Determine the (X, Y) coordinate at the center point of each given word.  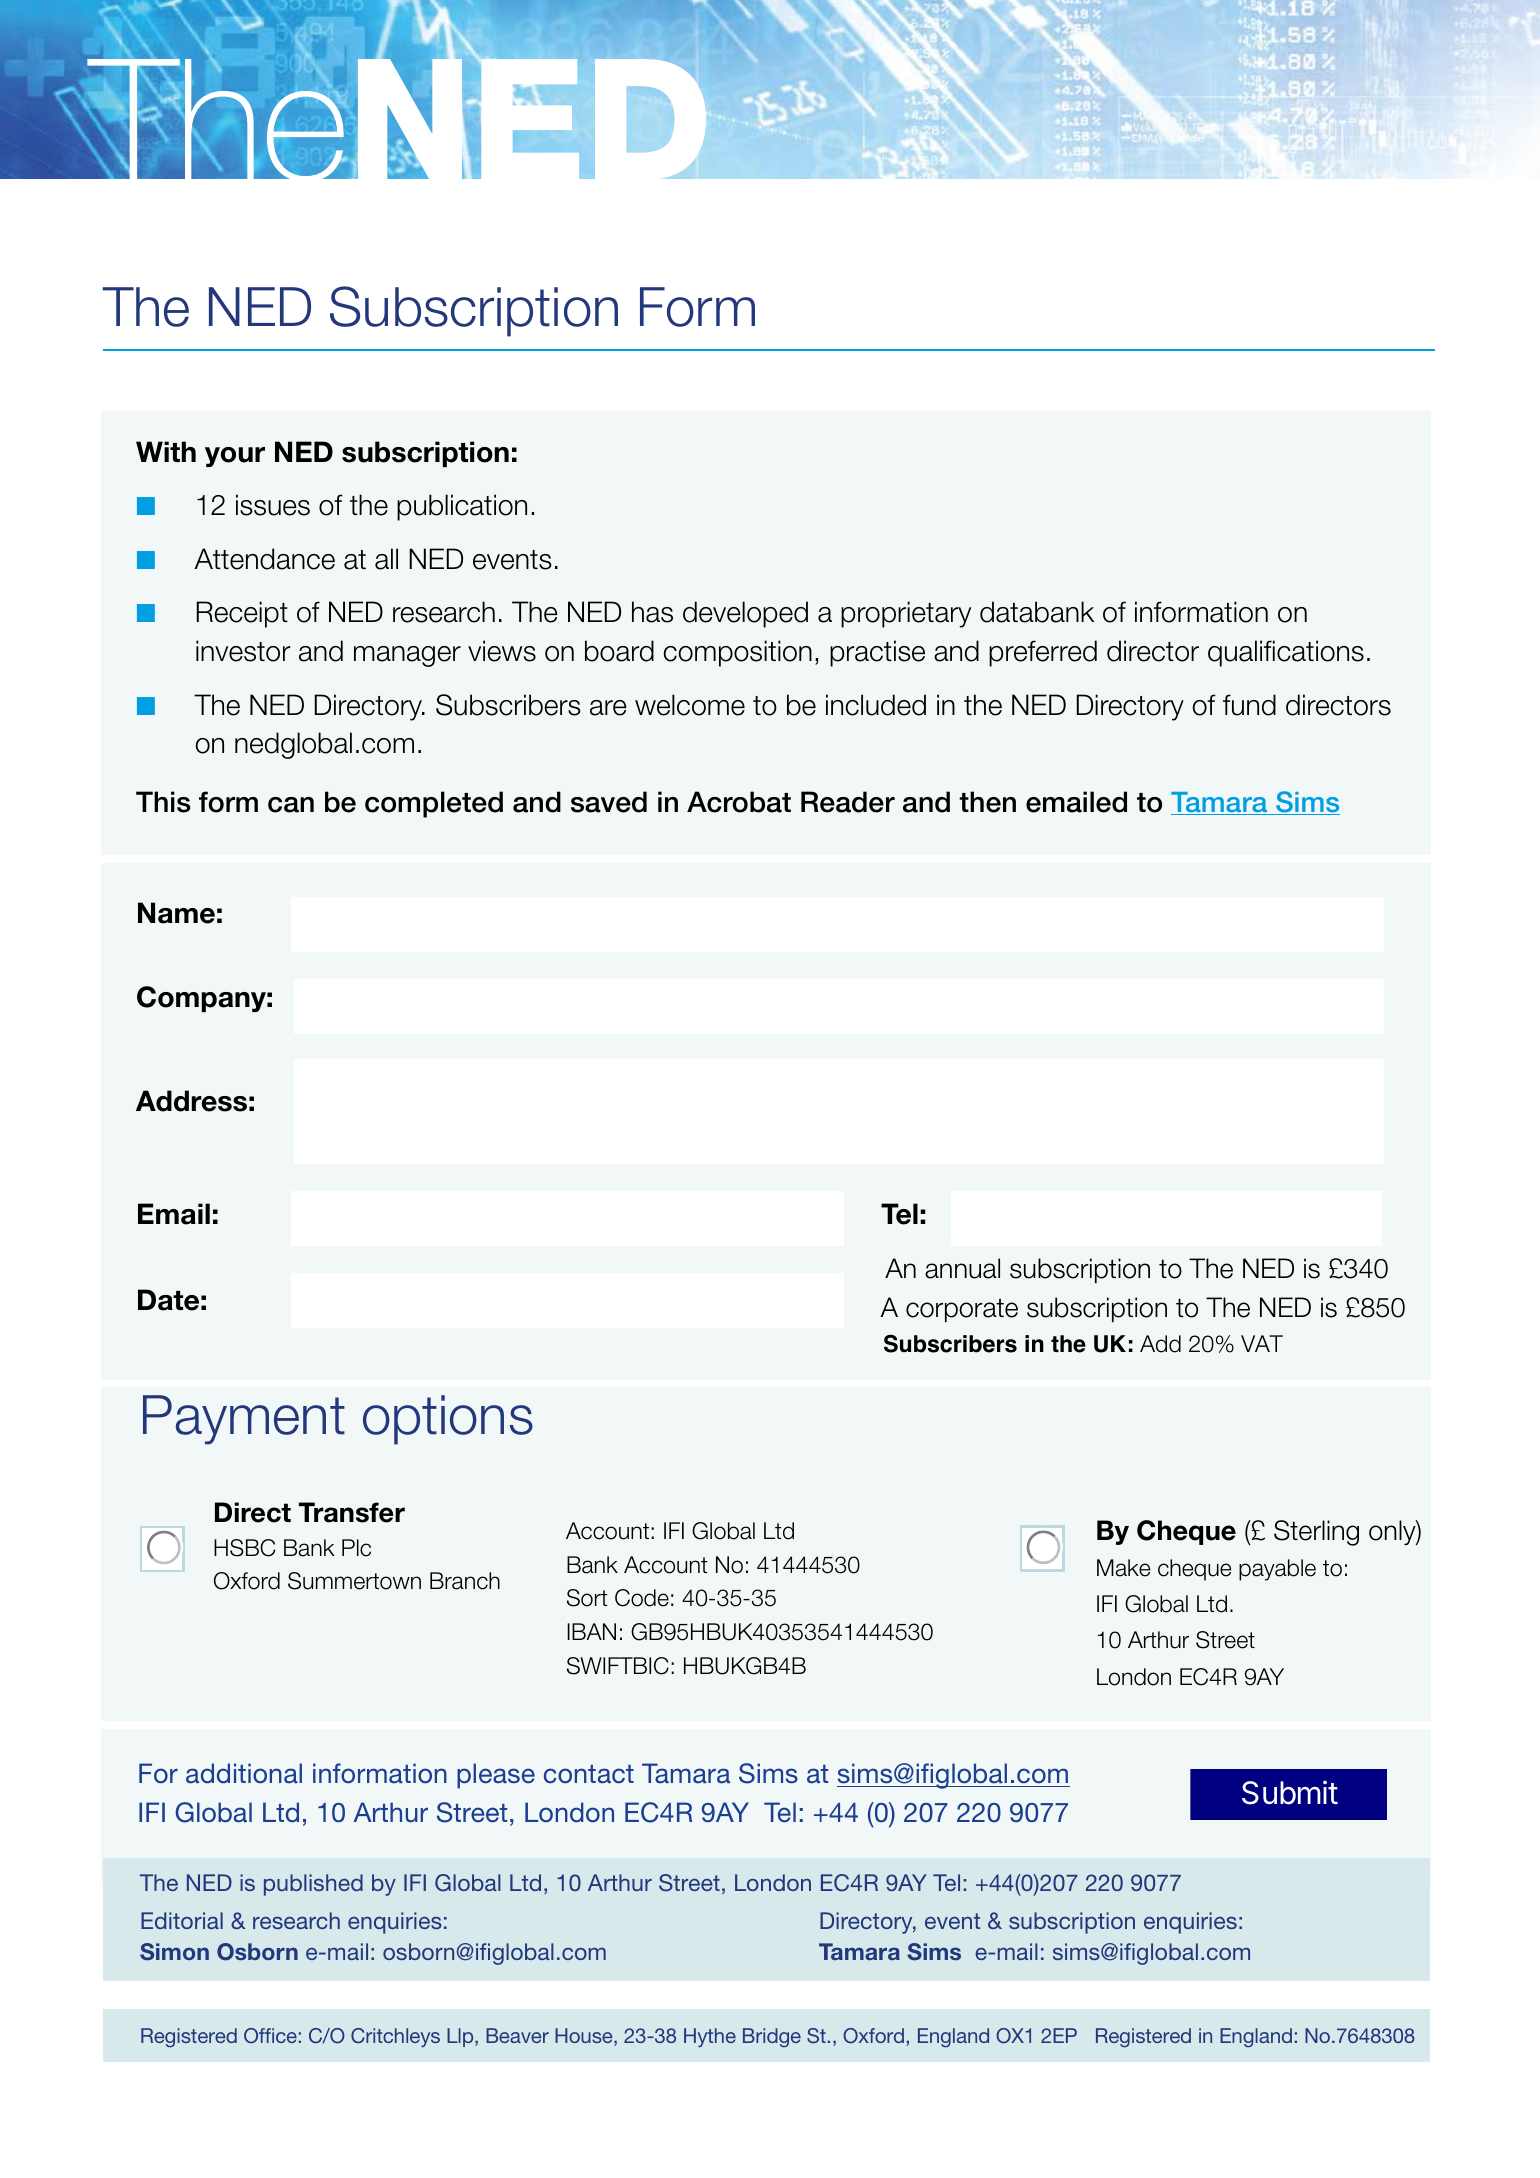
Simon (174, 1952)
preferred (1043, 653)
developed (745, 614)
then (987, 802)
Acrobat (739, 802)
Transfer (352, 1512)
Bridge (772, 2037)
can (291, 805)
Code (642, 1598)
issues (273, 505)
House (585, 2037)
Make (1123, 1568)
